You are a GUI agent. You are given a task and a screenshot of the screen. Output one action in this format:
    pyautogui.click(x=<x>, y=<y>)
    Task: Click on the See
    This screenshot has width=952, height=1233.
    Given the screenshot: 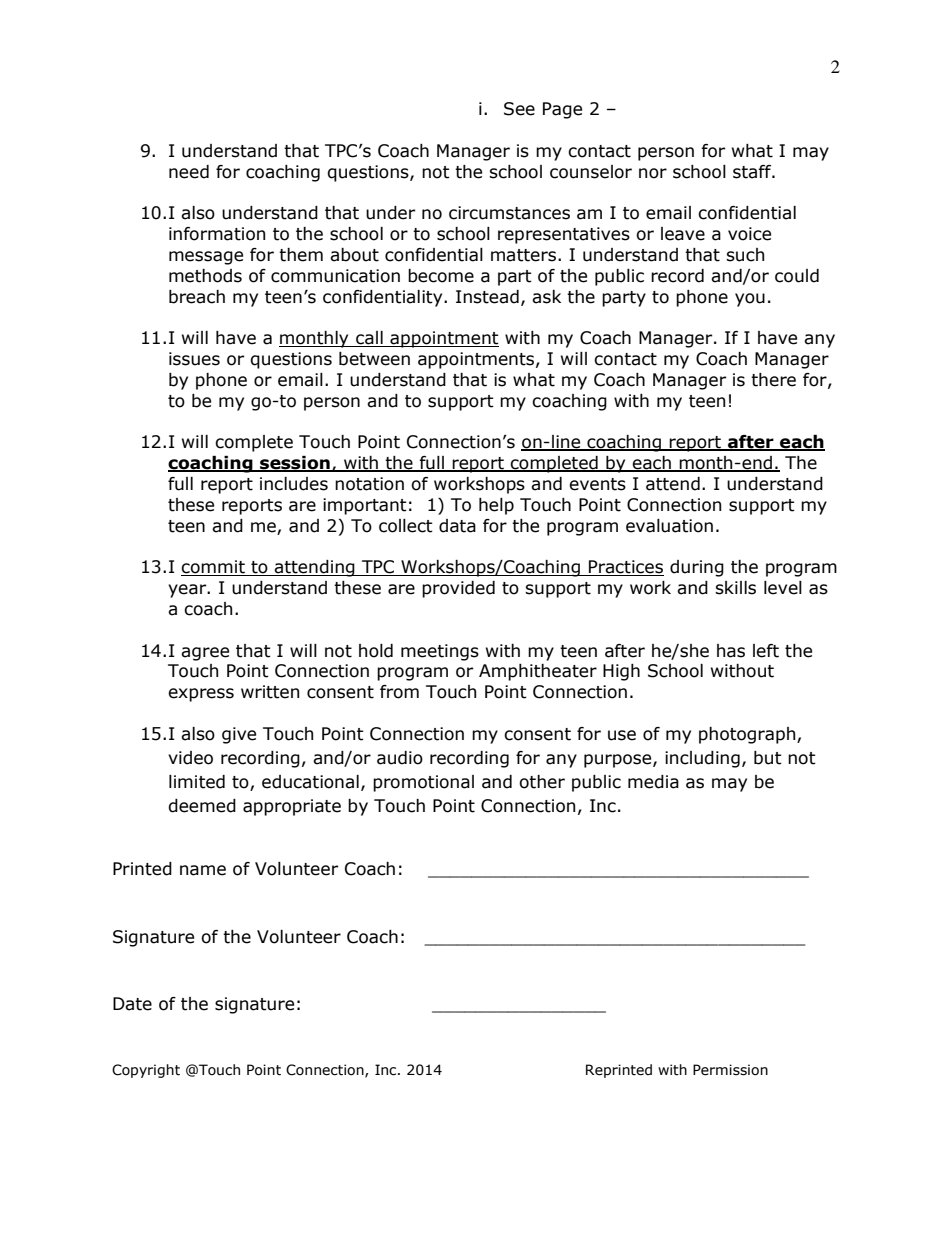 What is the action you would take?
    pyautogui.click(x=519, y=109)
